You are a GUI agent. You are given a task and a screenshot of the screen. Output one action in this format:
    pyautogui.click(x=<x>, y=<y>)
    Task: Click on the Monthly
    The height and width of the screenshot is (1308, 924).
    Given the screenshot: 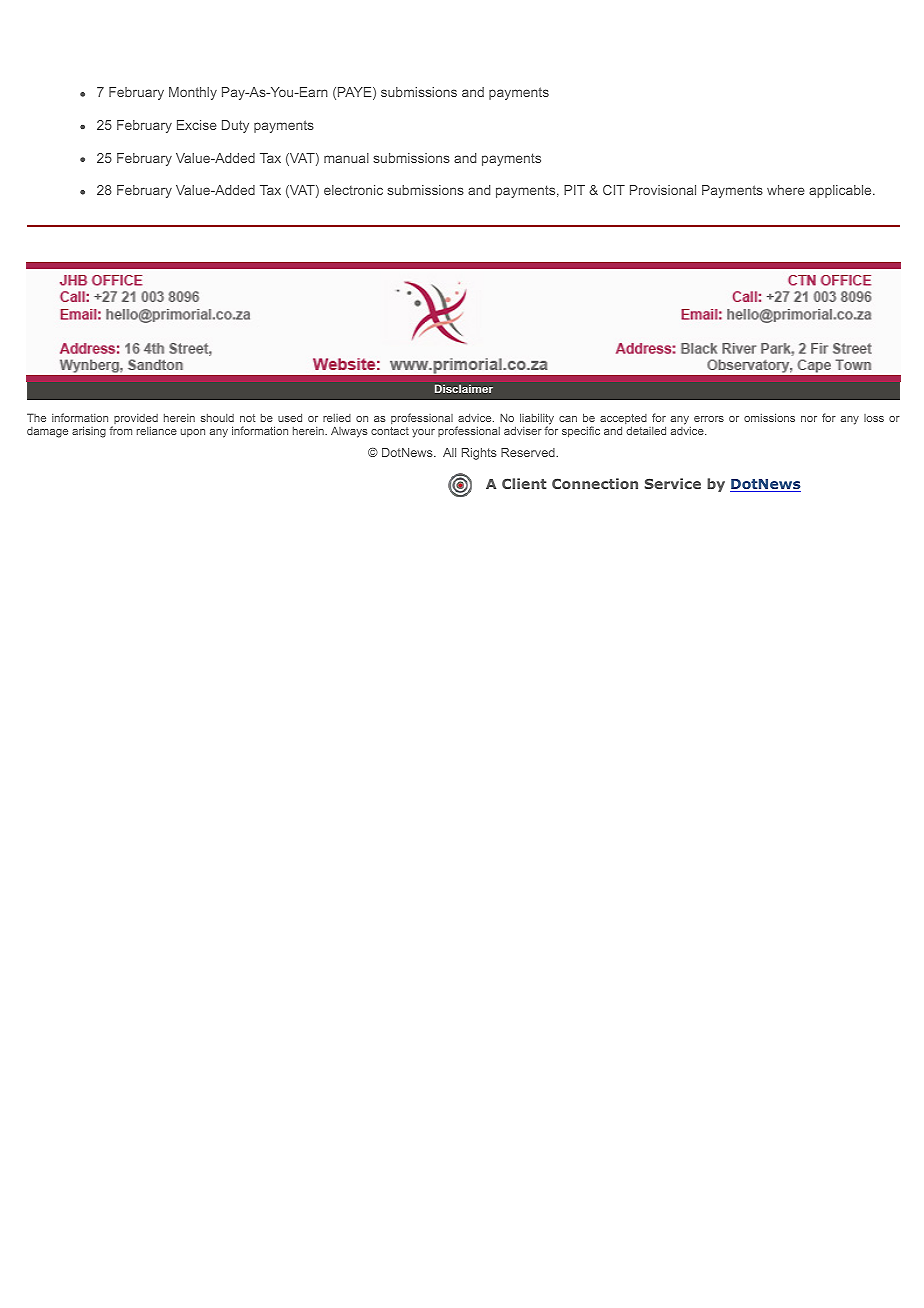 What is the action you would take?
    pyautogui.click(x=193, y=93)
